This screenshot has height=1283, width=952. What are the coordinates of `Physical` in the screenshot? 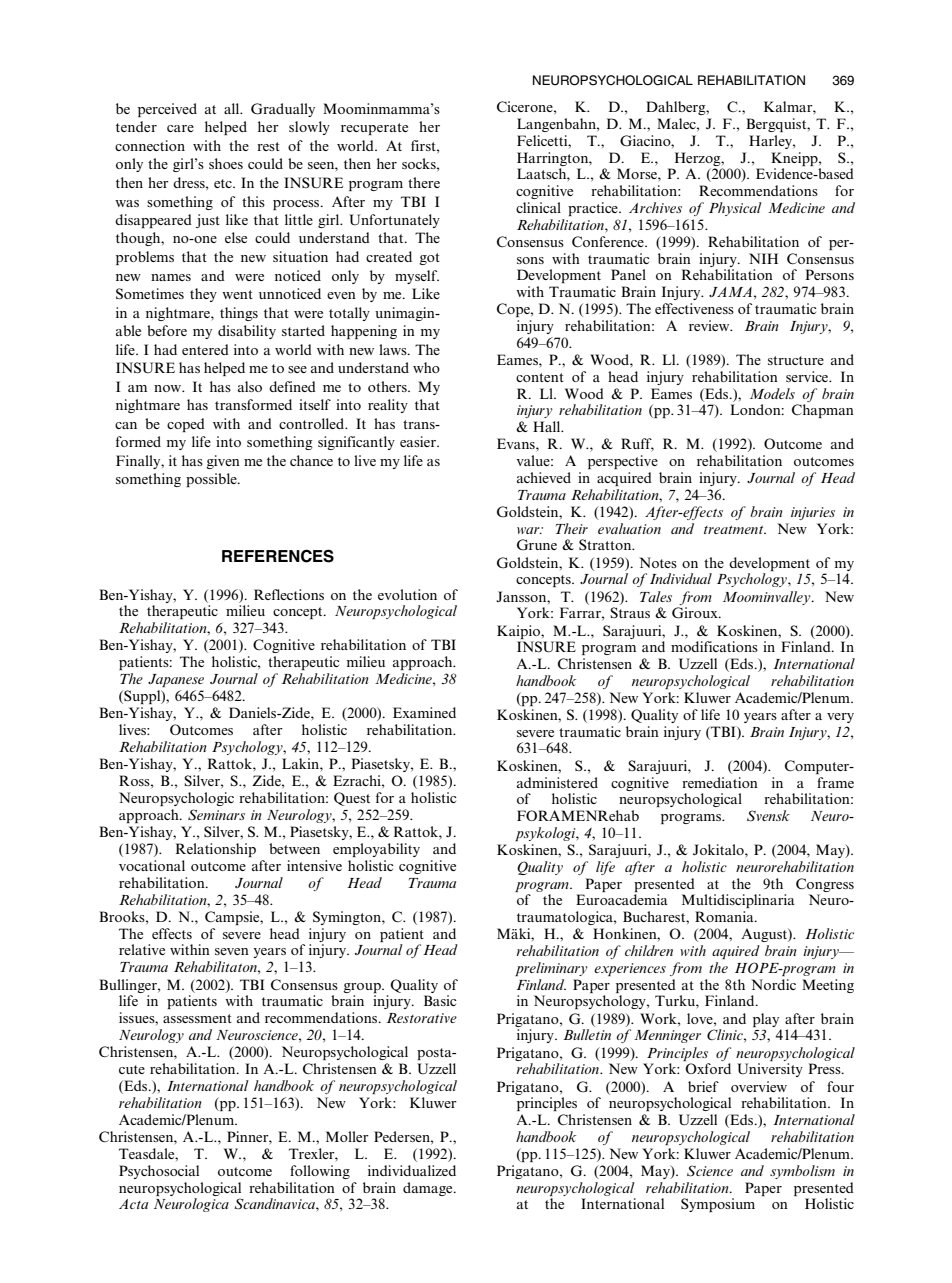 It's located at (735, 209).
